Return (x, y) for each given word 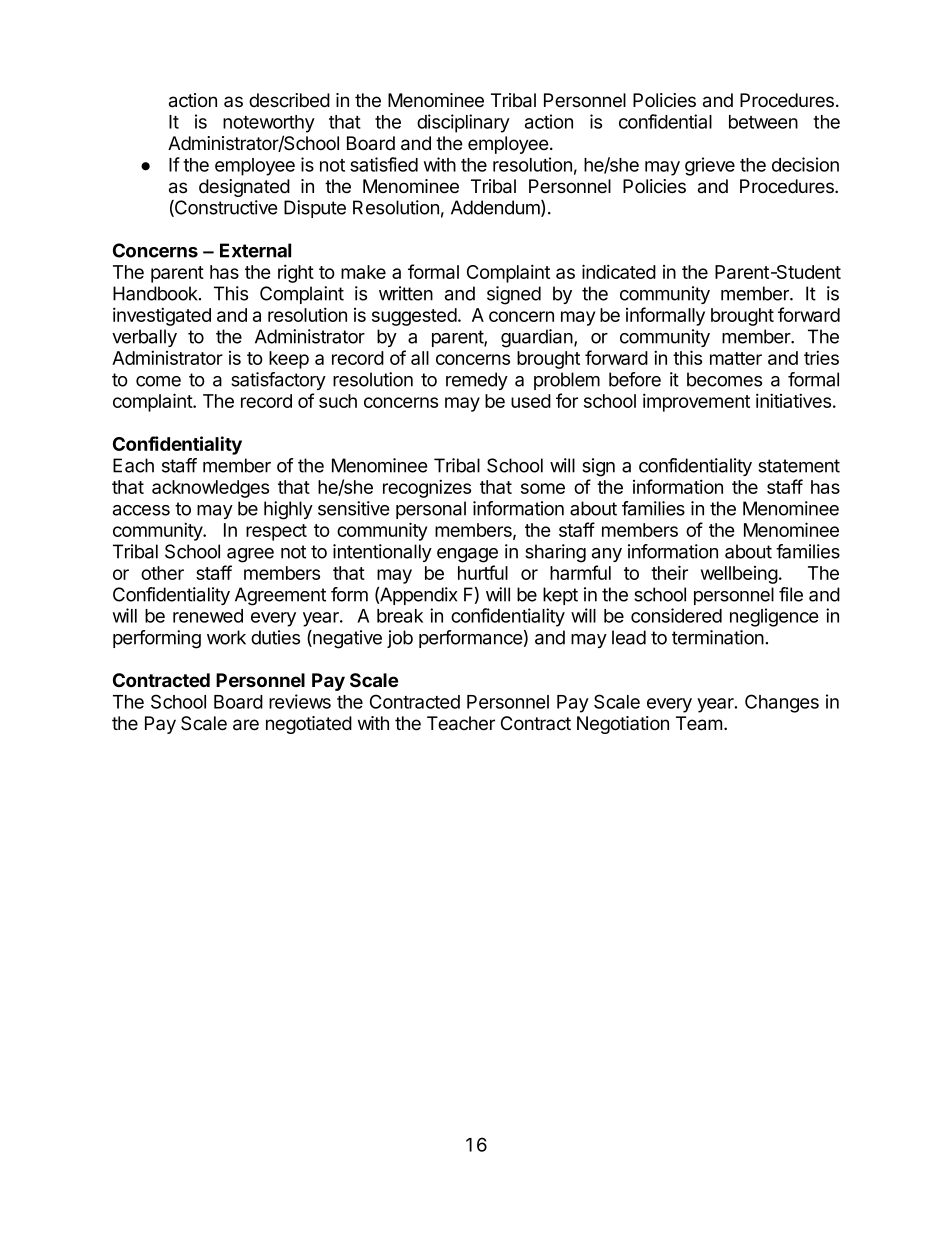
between (763, 122)
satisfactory (278, 381)
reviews (300, 701)
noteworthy (269, 124)
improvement (696, 402)
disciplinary (463, 123)
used (531, 401)
